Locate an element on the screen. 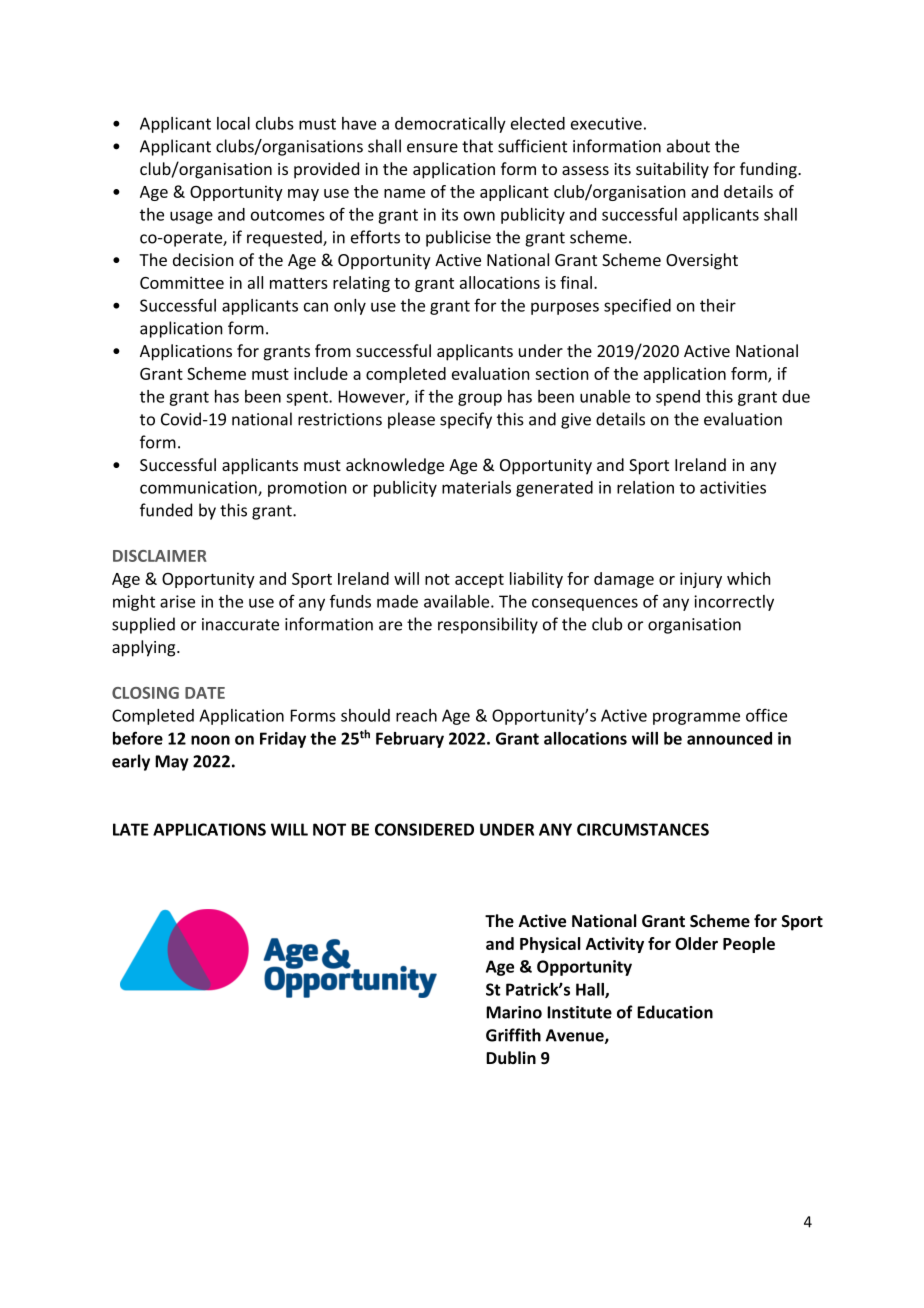 The image size is (924, 1308). Griffith is located at coordinates (513, 1035).
